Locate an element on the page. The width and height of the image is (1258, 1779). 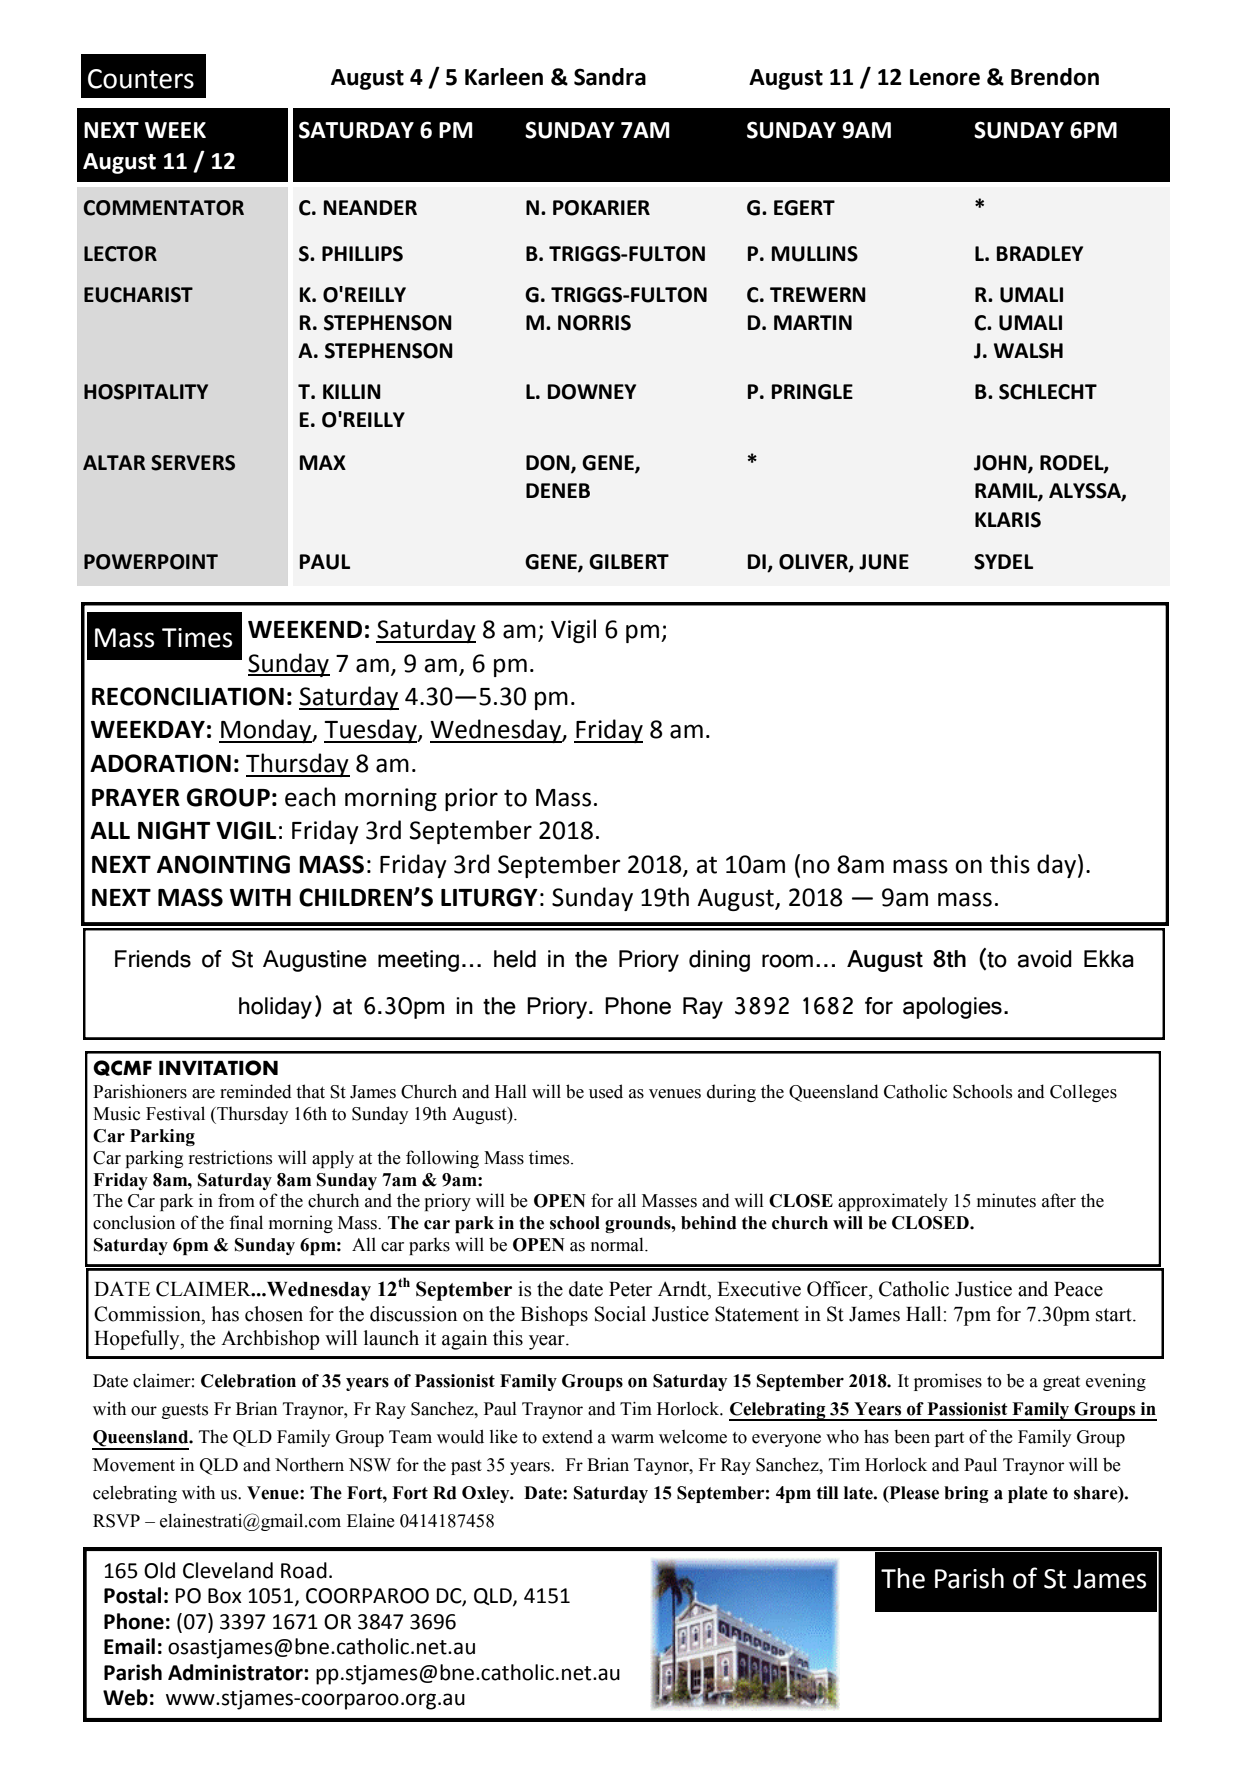
Lenore is located at coordinates (945, 77).
